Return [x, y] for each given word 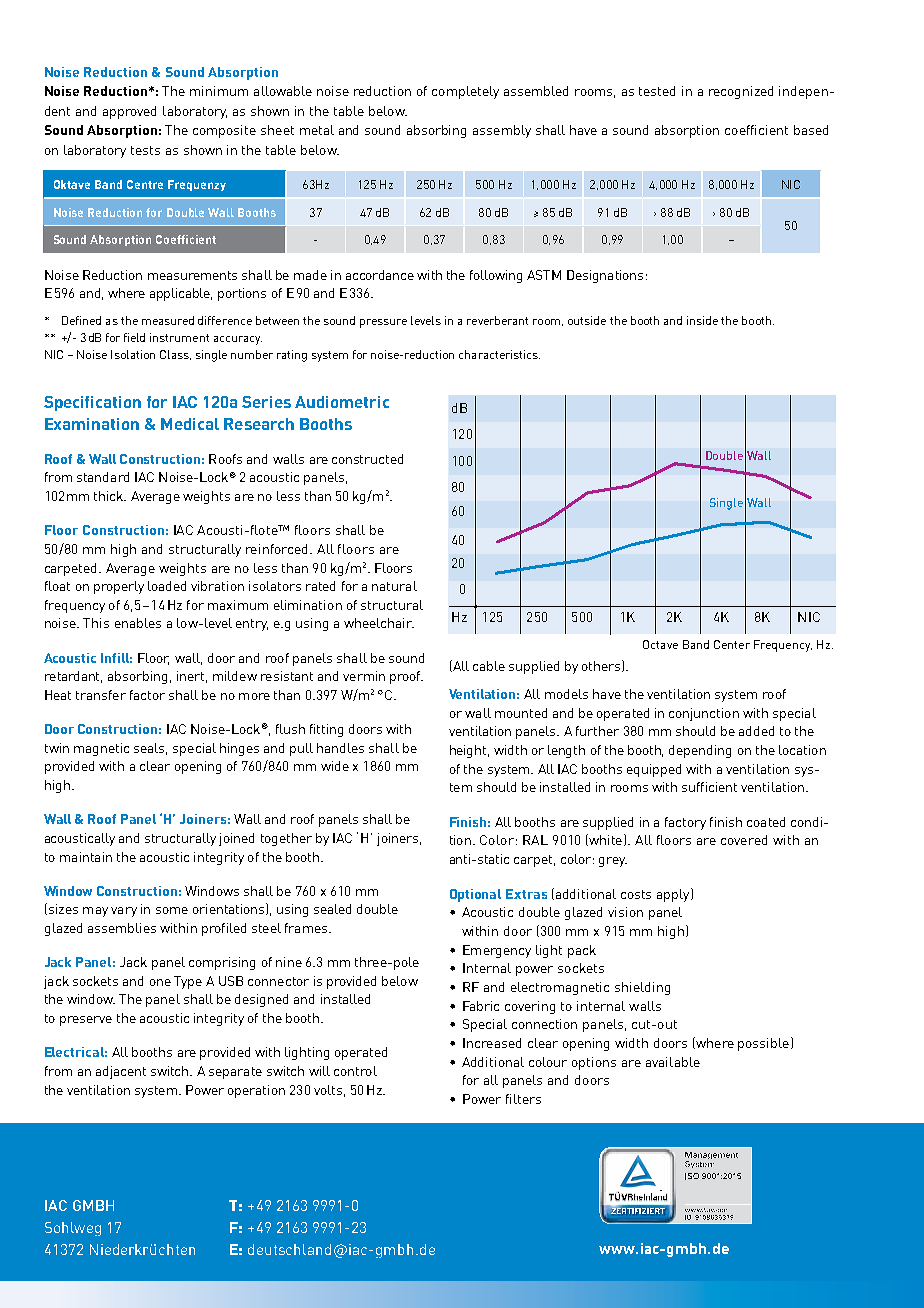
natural [394, 586]
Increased [492, 1043]
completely [465, 92]
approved [129, 112]
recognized [741, 92]
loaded [167, 586]
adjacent [121, 1072]
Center [732, 644]
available [673, 1062]
